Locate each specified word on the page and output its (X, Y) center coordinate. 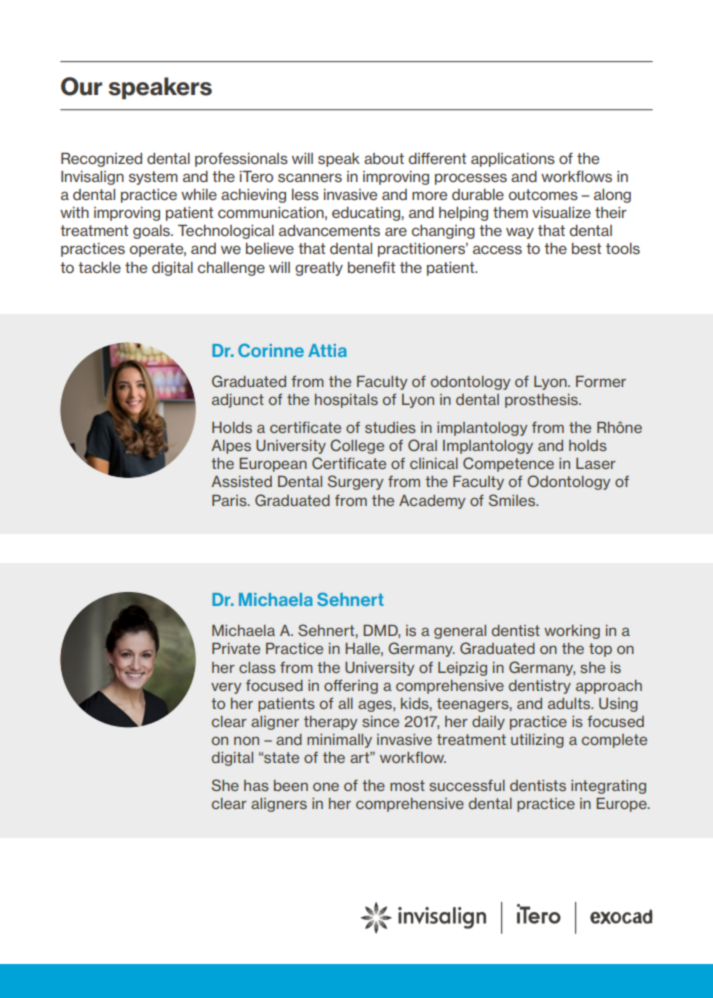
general (460, 632)
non (246, 740)
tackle (99, 267)
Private (236, 648)
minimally (339, 741)
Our (81, 86)
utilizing (537, 741)
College (357, 446)
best (586, 249)
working (572, 632)
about (384, 158)
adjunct (238, 401)
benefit (371, 267)
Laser (596, 463)
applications (513, 160)
